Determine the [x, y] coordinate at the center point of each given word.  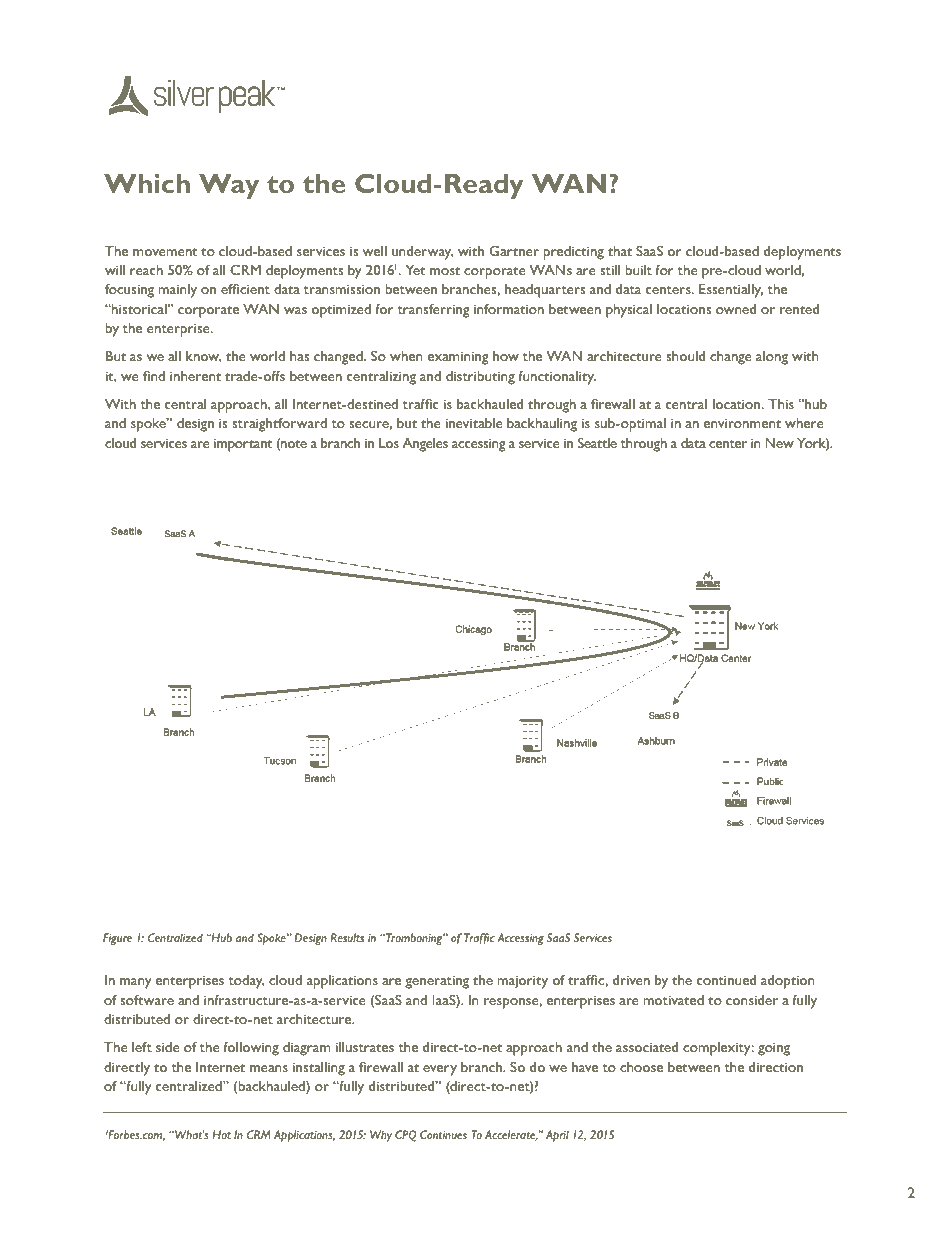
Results [347, 937]
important [243, 445]
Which [147, 183]
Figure [117, 939]
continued [726, 980]
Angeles [425, 445]
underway [423, 253]
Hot [221, 1134]
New [779, 443]
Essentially [731, 291]
